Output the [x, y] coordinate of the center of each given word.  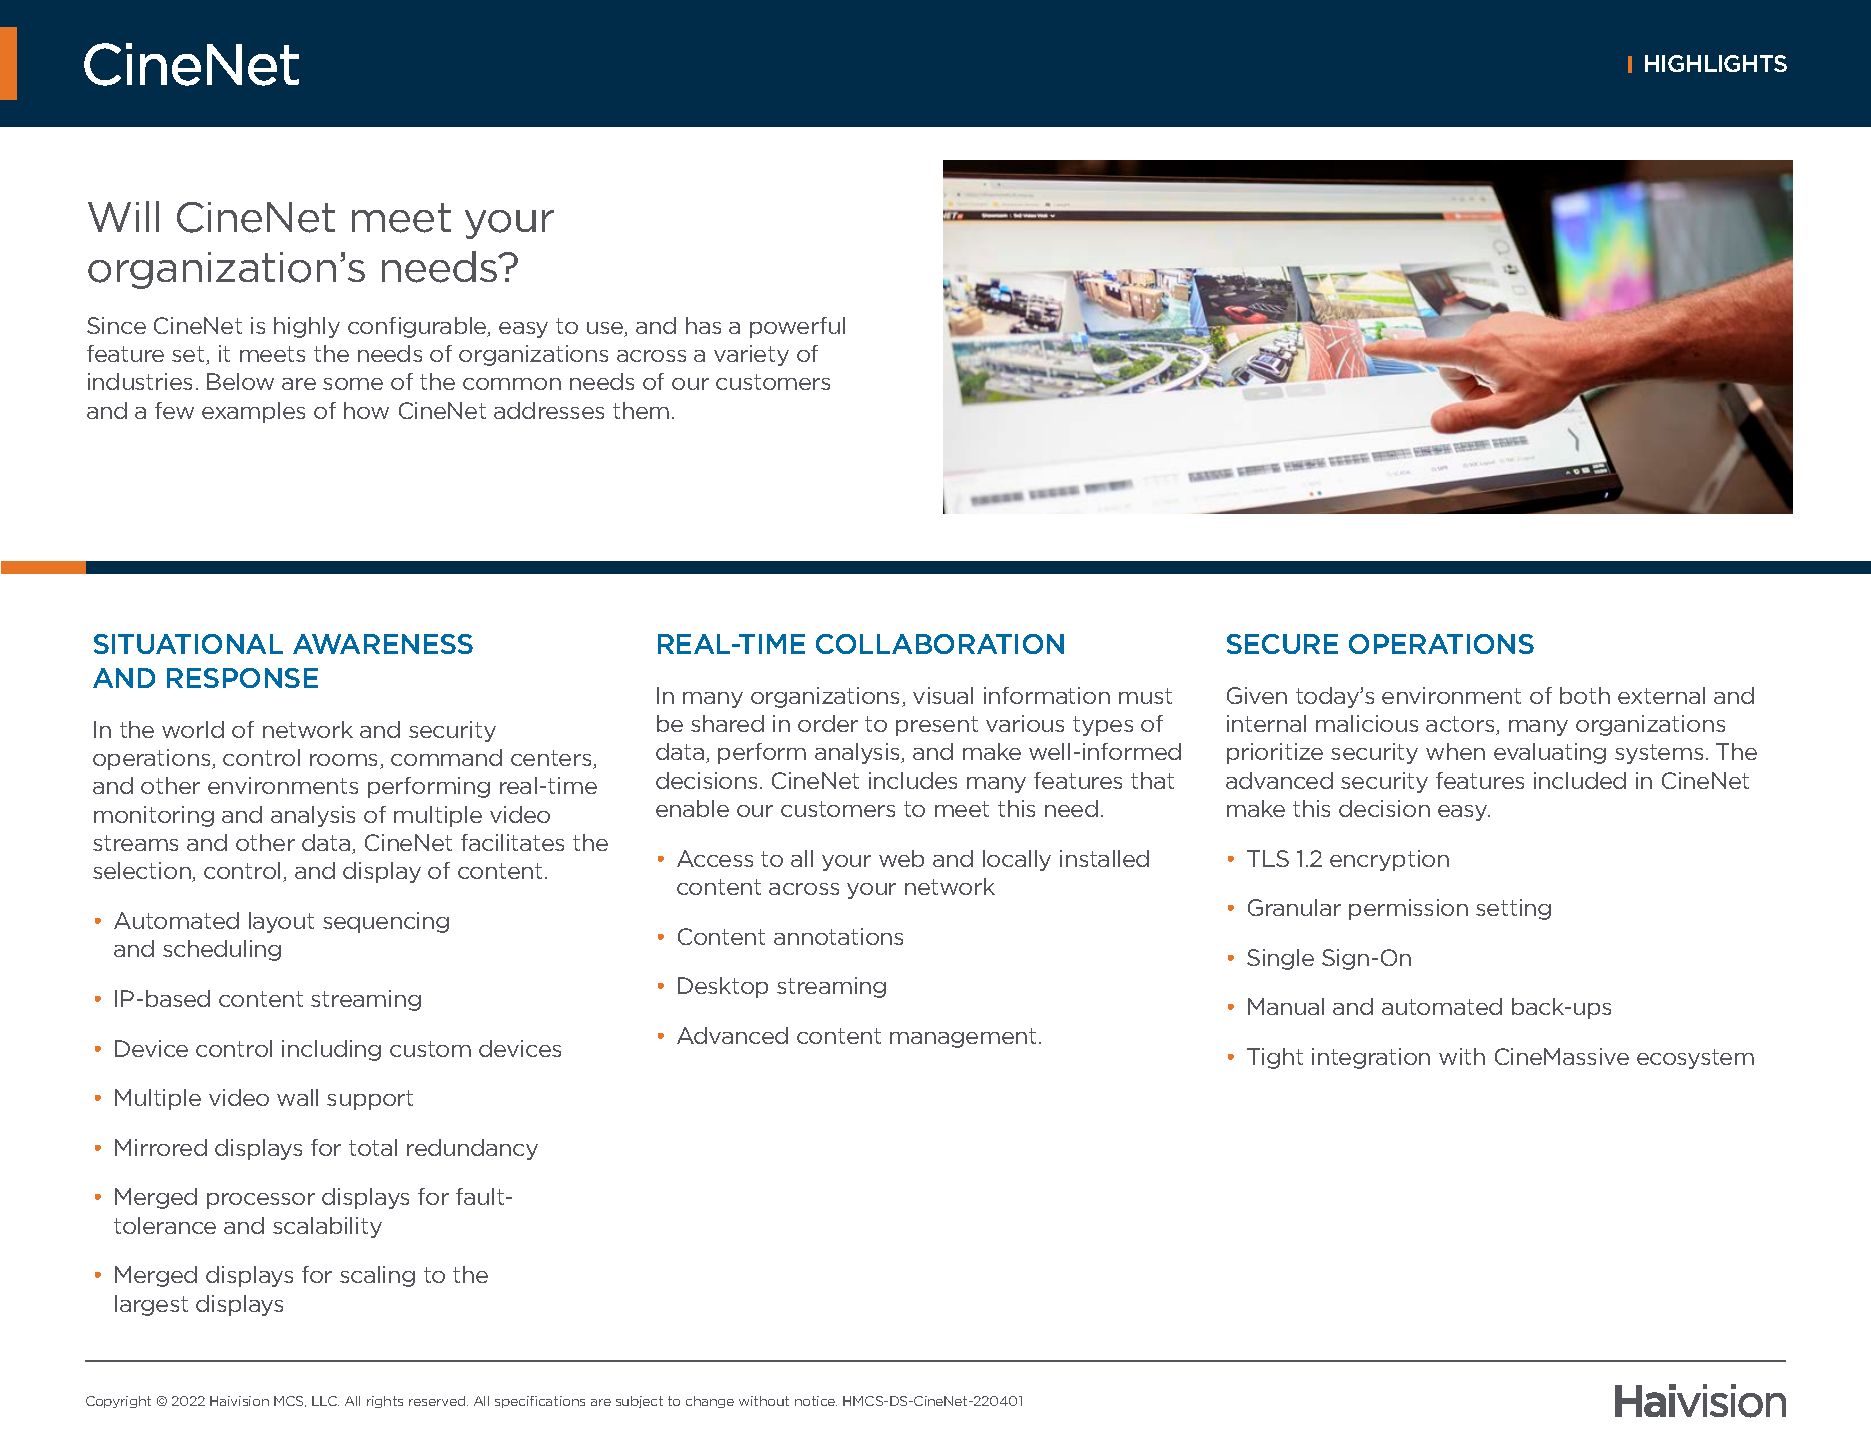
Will [123, 216]
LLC [325, 1401]
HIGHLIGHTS [1716, 63]
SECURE [1282, 644]
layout [281, 922]
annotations [838, 936]
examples [253, 412]
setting [1513, 909]
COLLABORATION [940, 644]
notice [816, 1401]
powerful [797, 327]
